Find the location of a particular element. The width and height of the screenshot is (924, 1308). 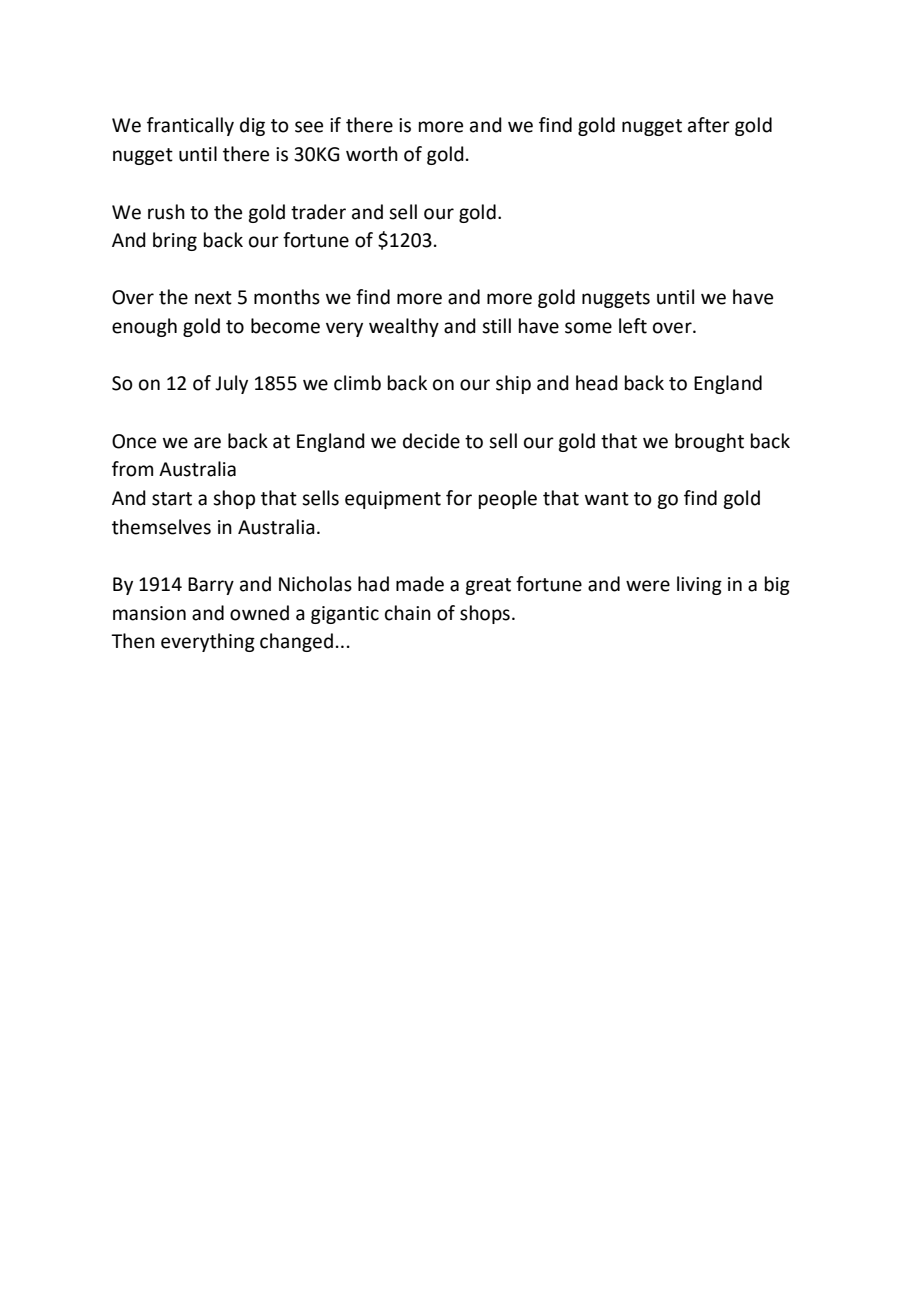

decide is located at coordinates (431, 441).
